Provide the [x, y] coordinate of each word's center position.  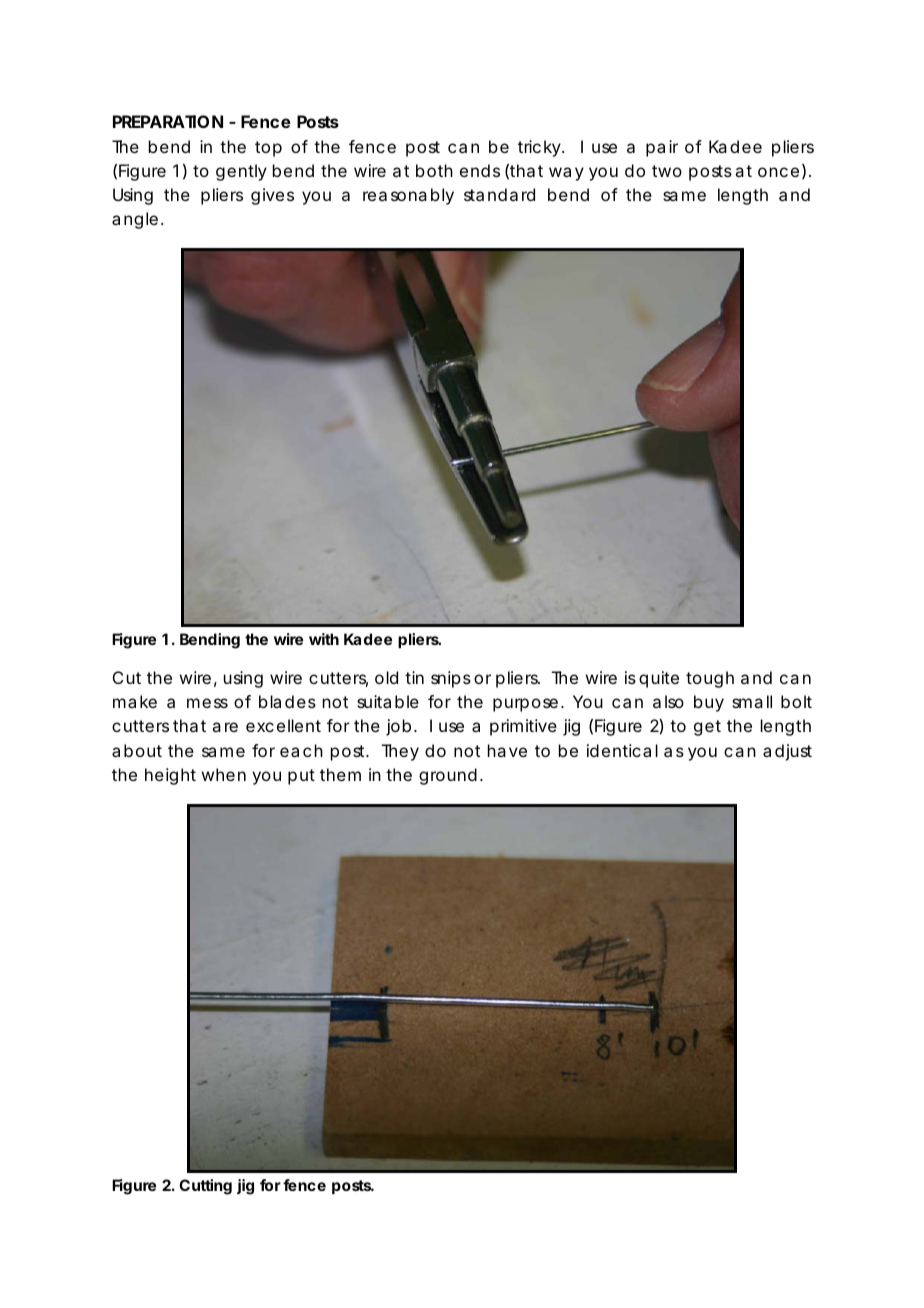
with [324, 639]
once [778, 172]
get [707, 728]
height [170, 776]
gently [241, 172]
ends [480, 170]
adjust [787, 752]
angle [135, 220]
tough [710, 679]
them [340, 774]
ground [448, 776]
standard [499, 194]
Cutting [205, 1187]
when [224, 774]
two [667, 171]
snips [451, 679]
